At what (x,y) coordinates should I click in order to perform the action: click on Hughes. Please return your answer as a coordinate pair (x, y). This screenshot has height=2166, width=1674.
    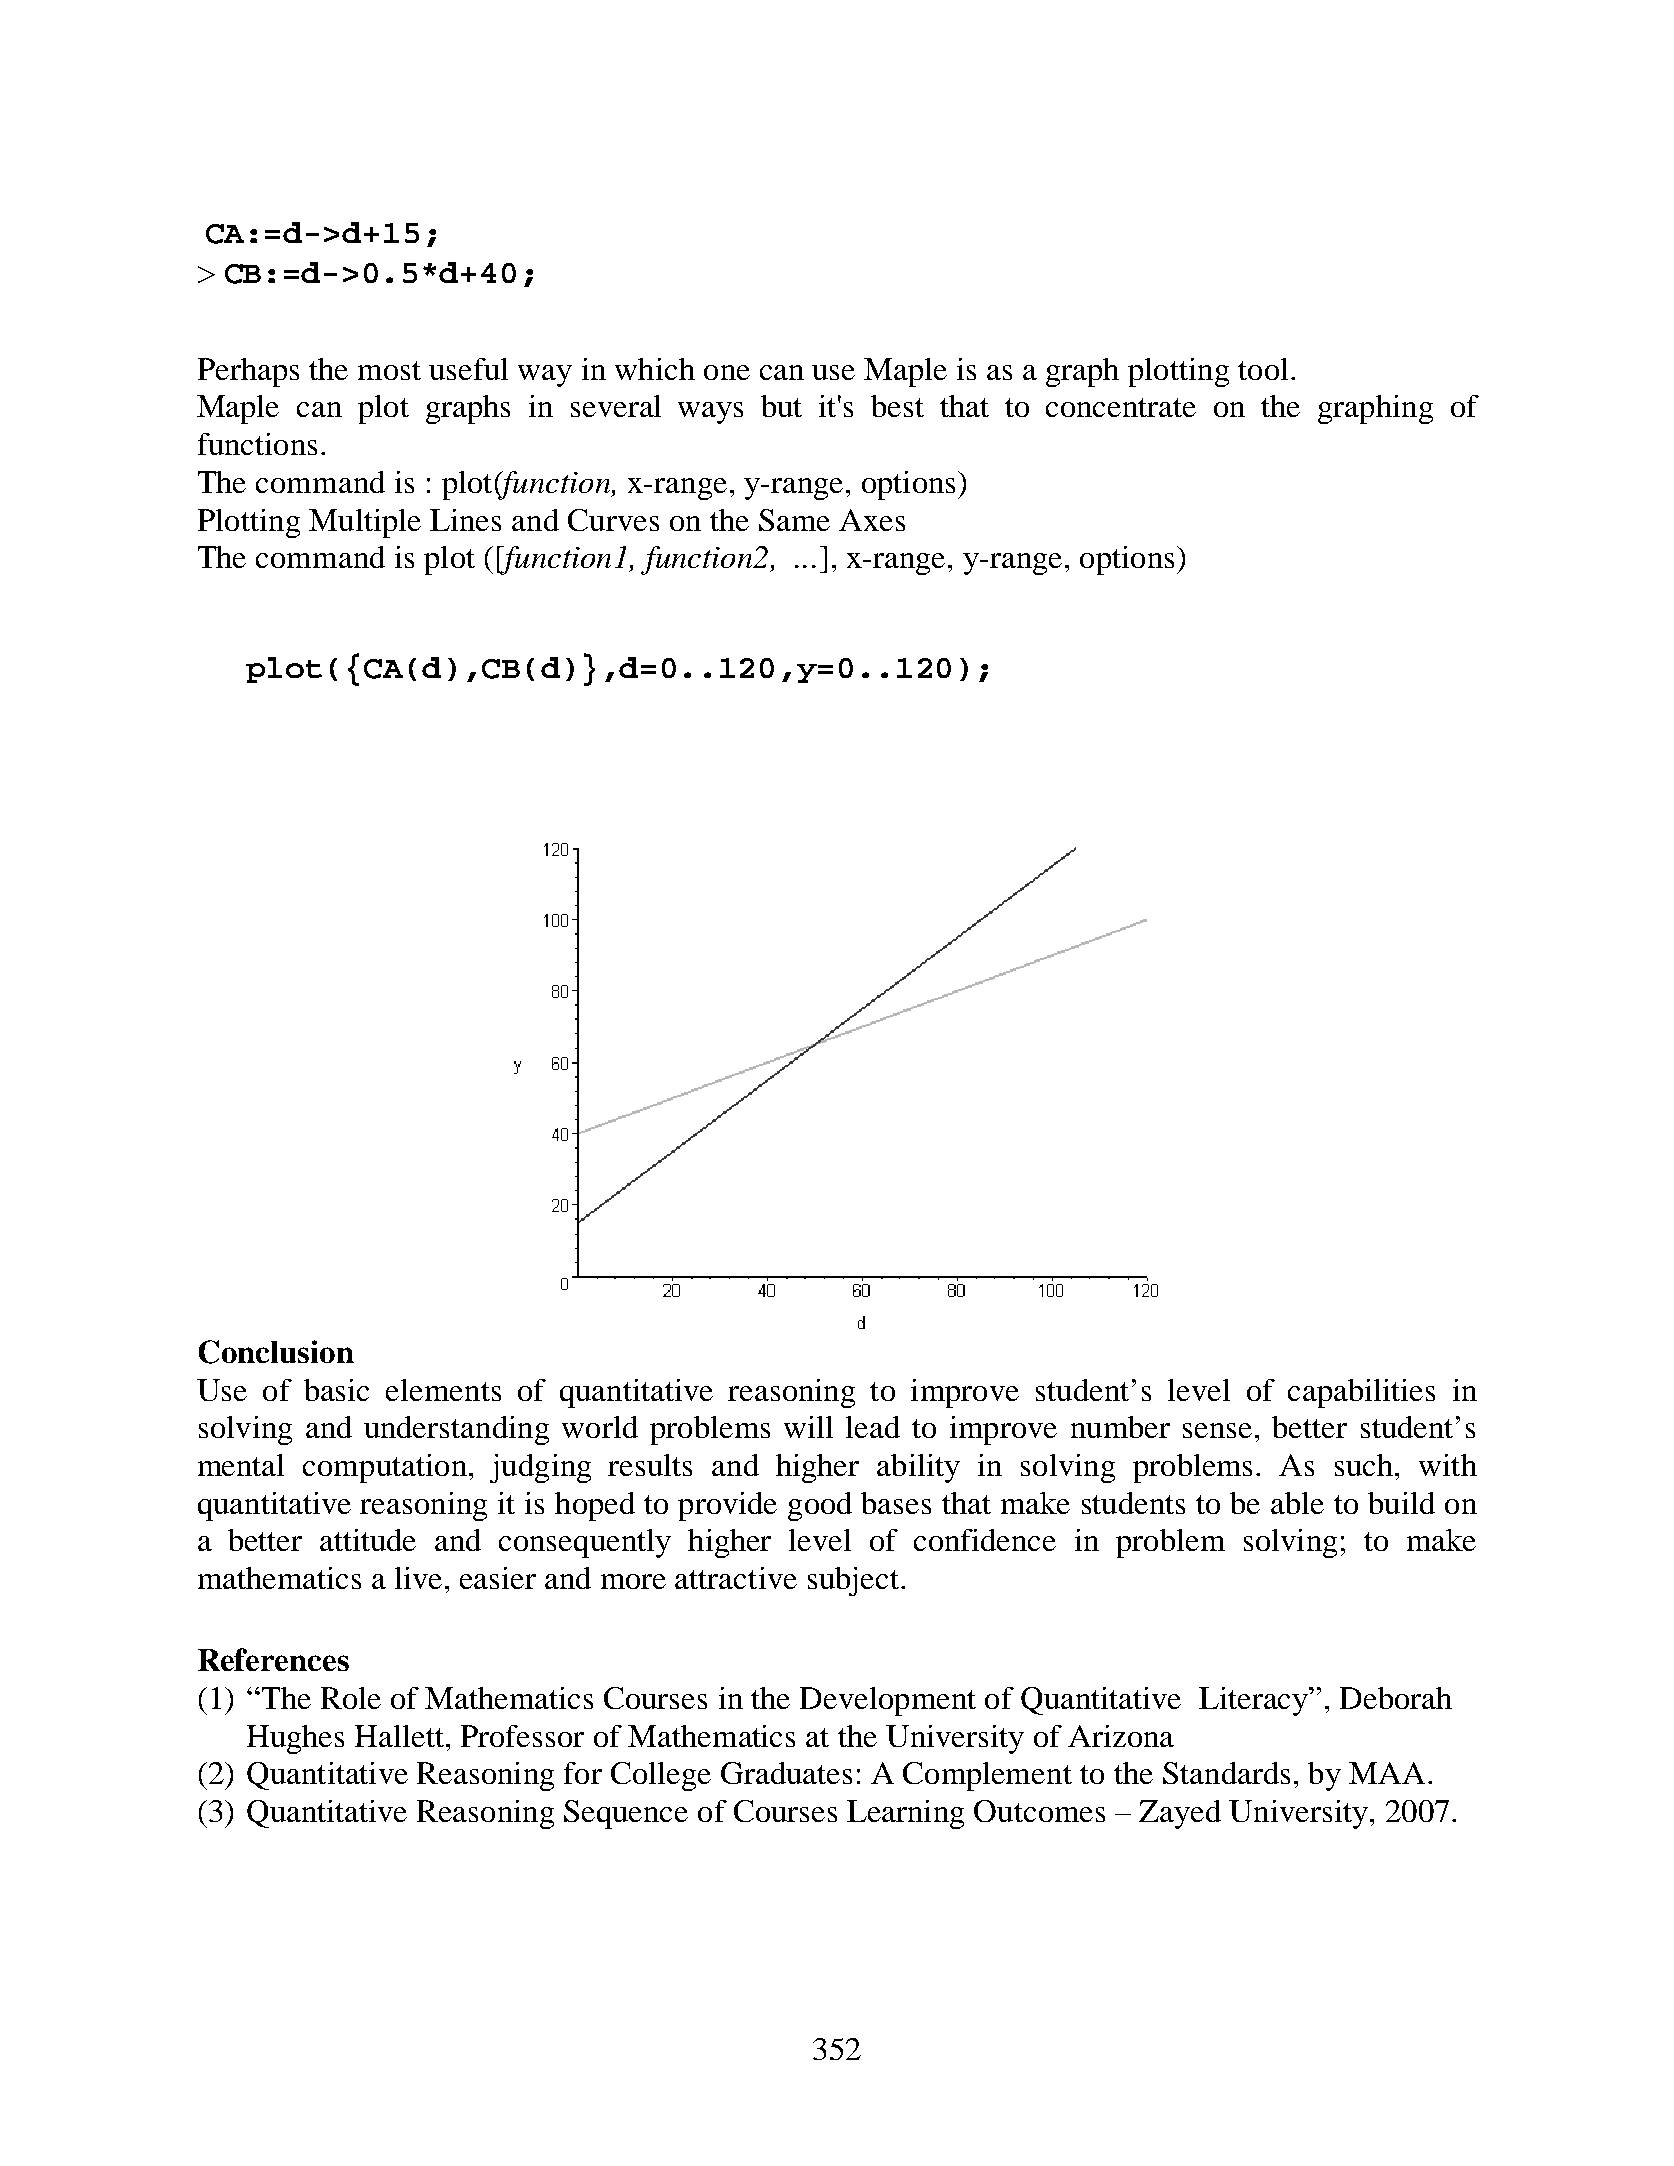
    Looking at the image, I should click on (295, 1739).
